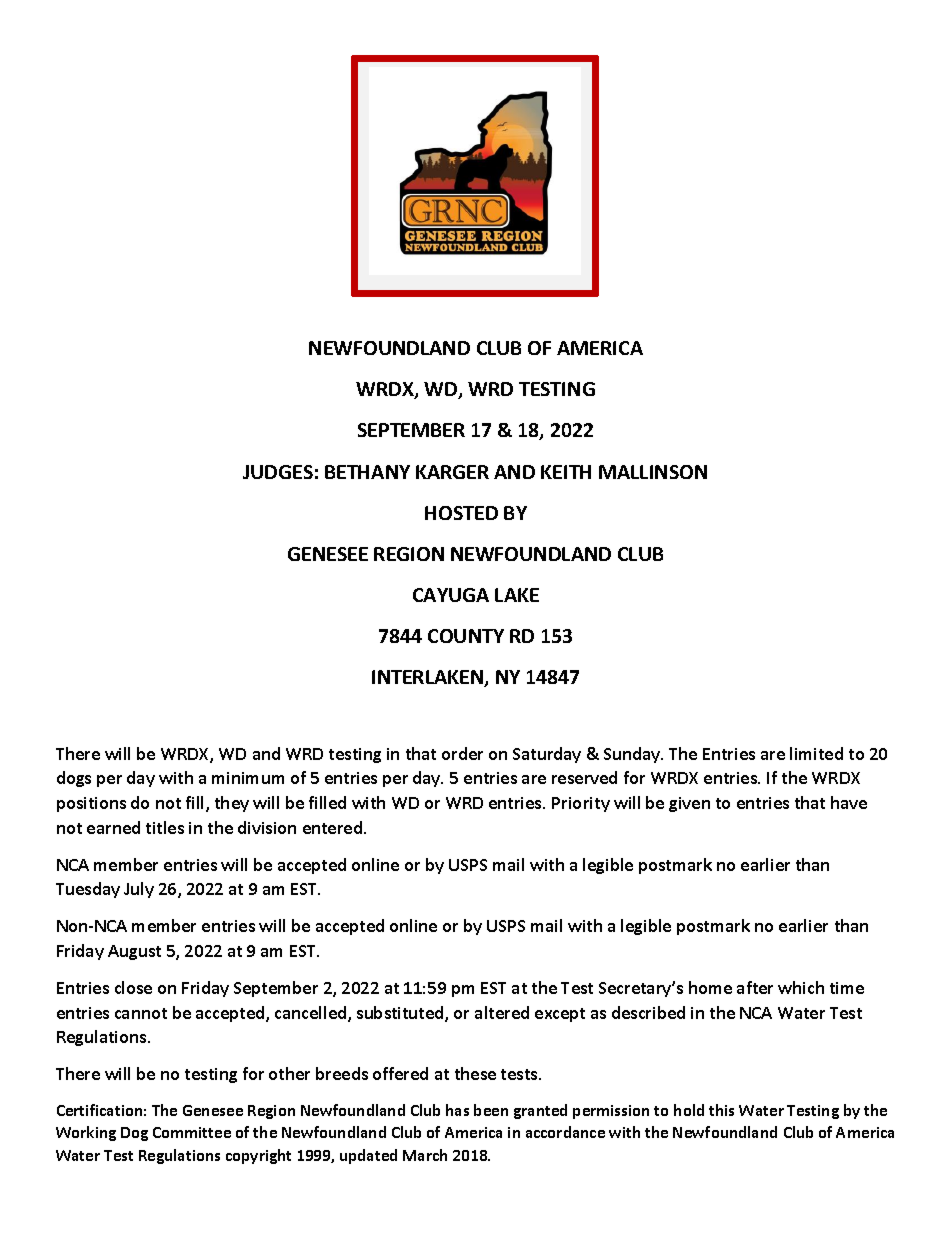 This screenshot has width=952, height=1233. What do you see at coordinates (461, 513) in the screenshot?
I see `HOSTED` at bounding box center [461, 513].
